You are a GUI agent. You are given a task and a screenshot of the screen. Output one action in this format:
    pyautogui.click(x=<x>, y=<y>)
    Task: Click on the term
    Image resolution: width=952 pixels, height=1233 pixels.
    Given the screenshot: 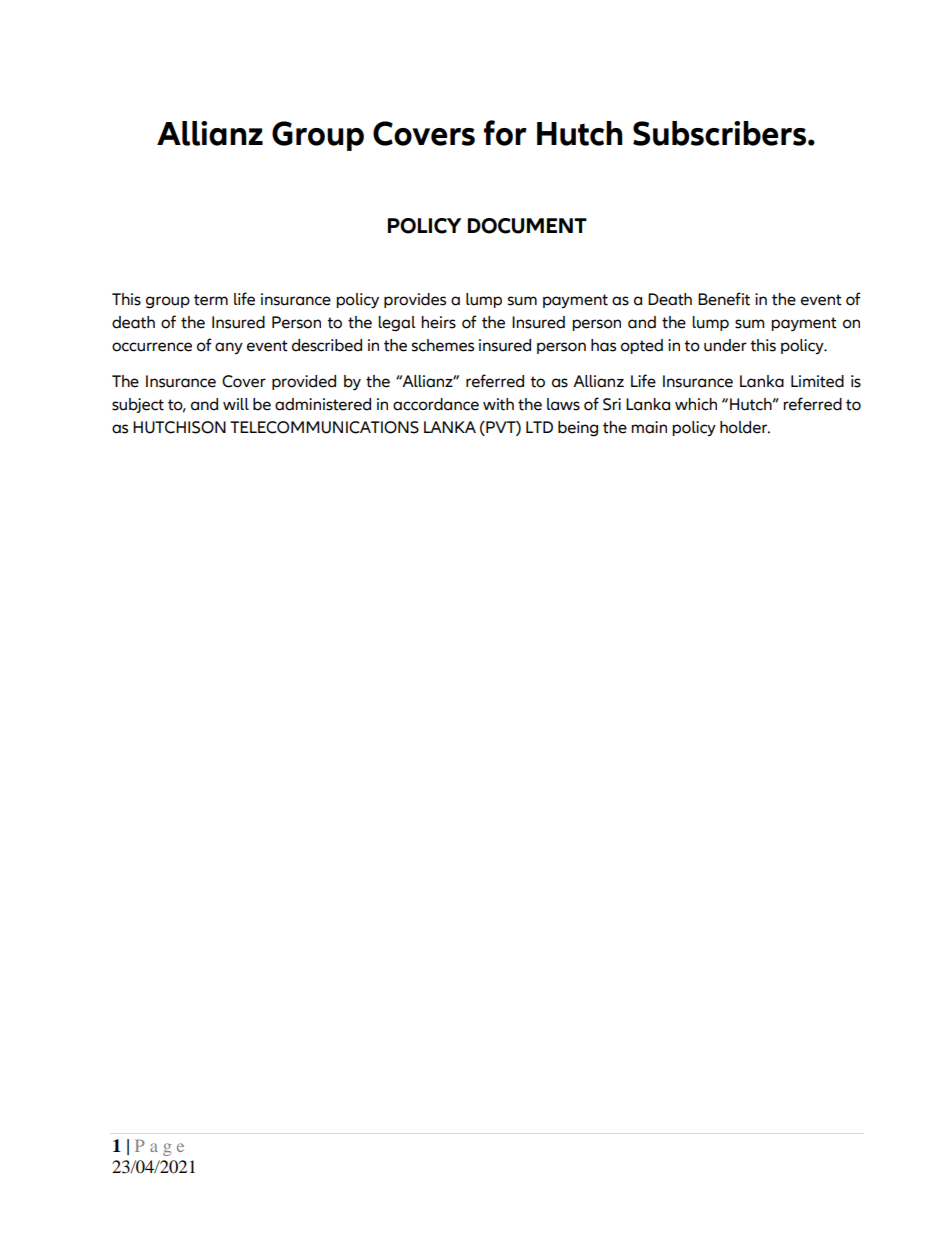 What is the action you would take?
    pyautogui.click(x=211, y=300)
